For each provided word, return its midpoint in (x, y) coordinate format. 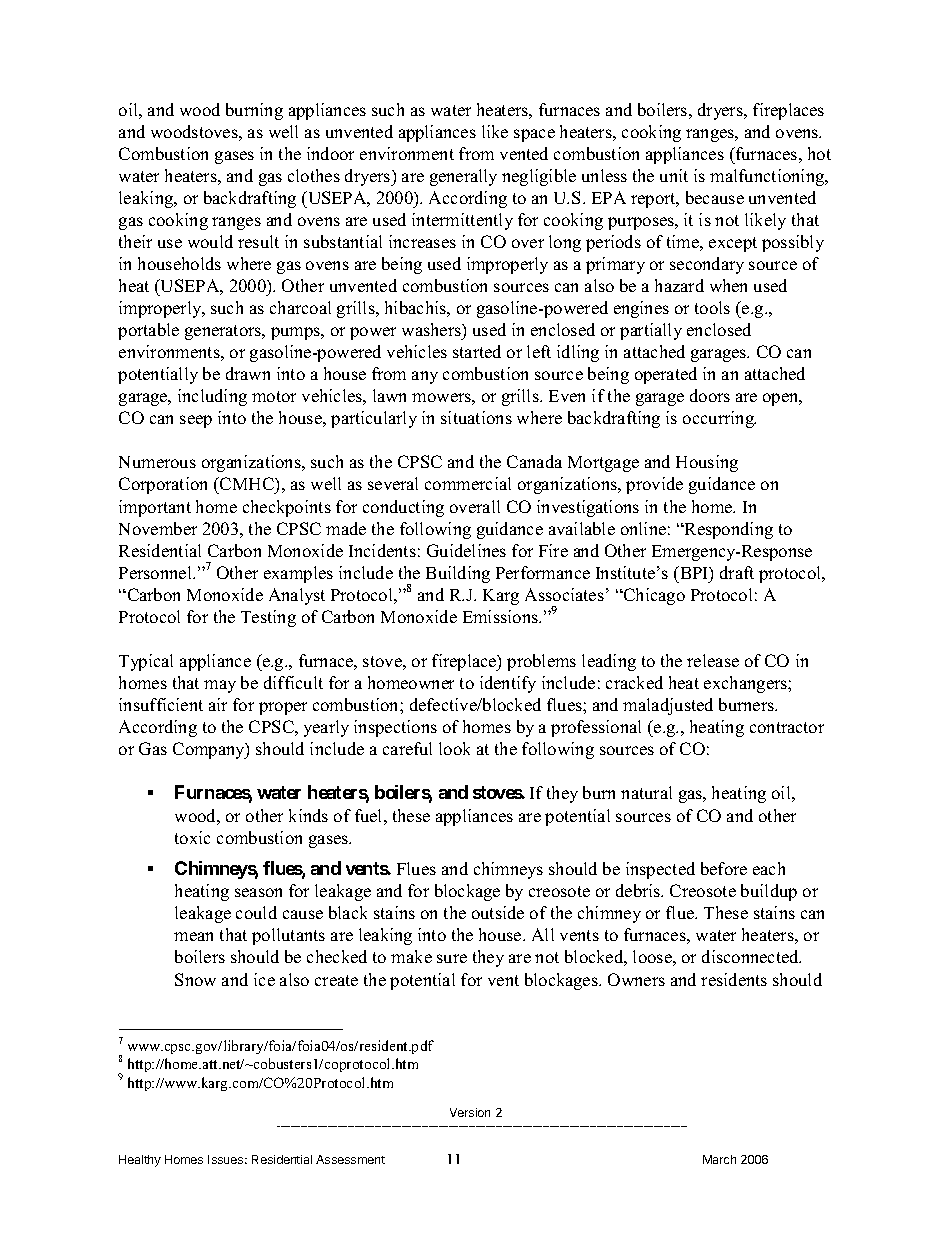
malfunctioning (768, 177)
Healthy (140, 1161)
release (713, 660)
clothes (314, 175)
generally (463, 177)
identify (508, 684)
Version (470, 1112)
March (719, 1159)
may (220, 686)
